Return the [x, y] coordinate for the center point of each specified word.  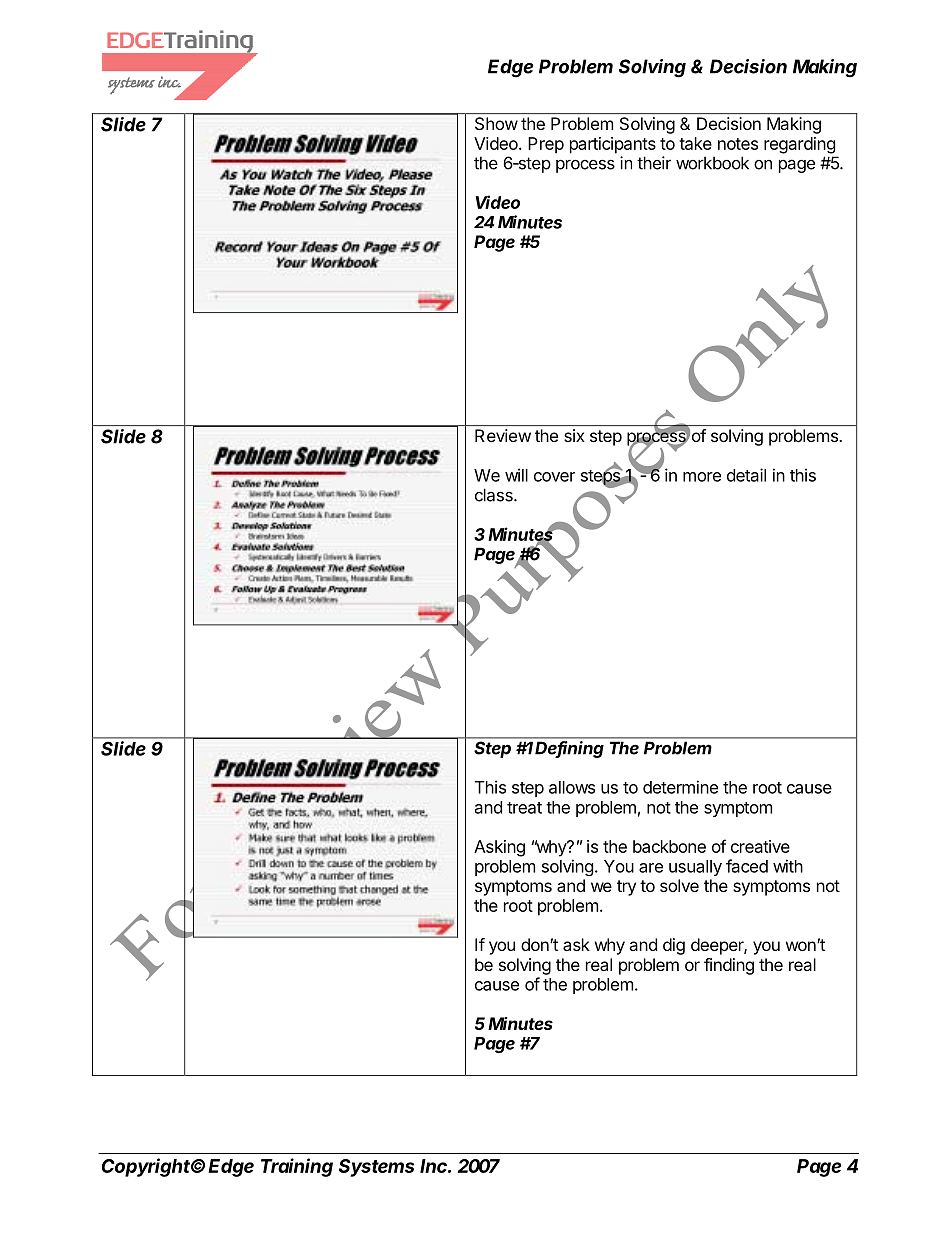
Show [496, 123]
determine [680, 787]
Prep [546, 145]
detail [746, 475]
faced [747, 866]
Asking [499, 848]
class [495, 495]
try [626, 888]
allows [572, 787]
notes [738, 144]
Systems [376, 1168]
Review [503, 435]
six [574, 435]
